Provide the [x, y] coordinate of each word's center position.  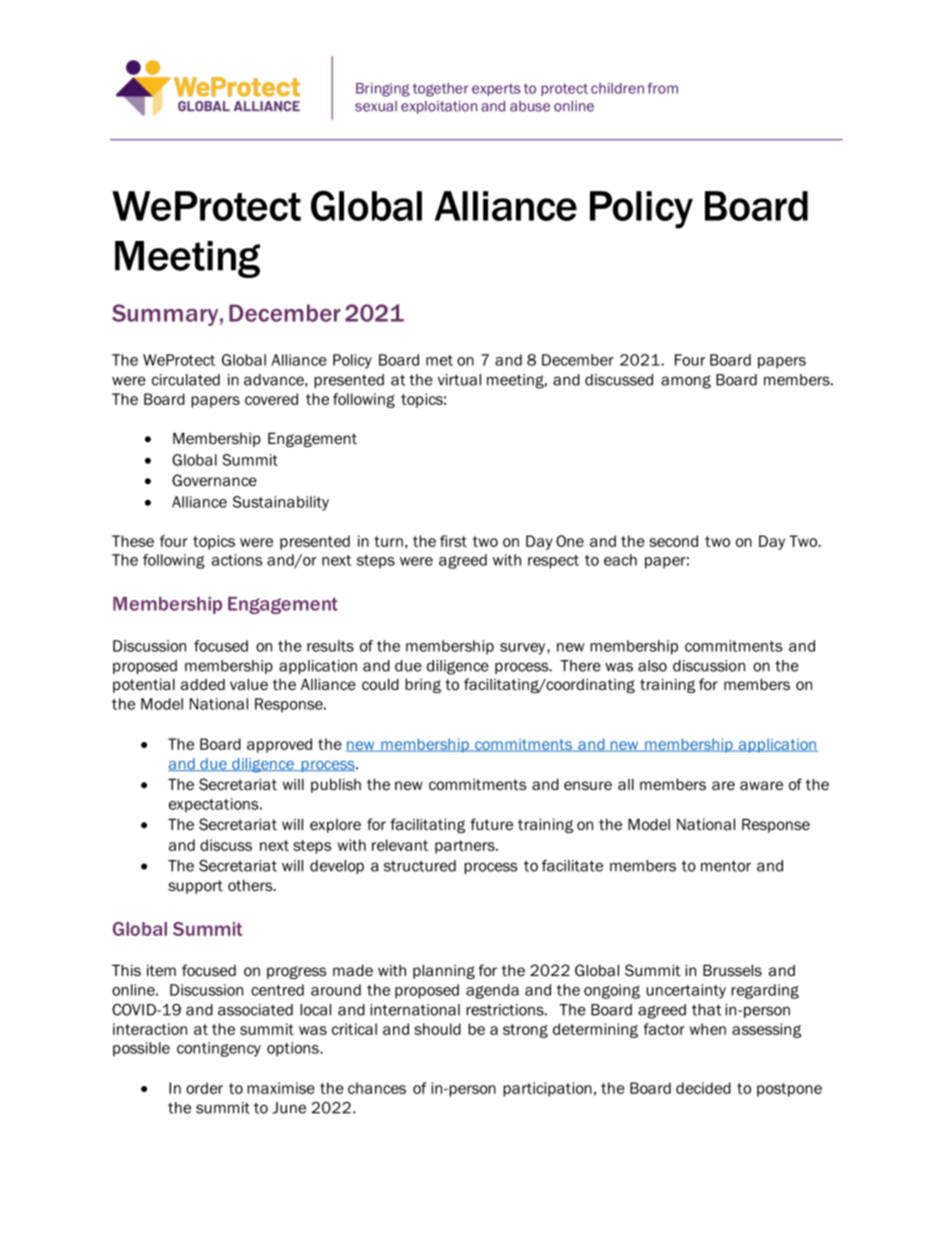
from [662, 88]
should [437, 1029]
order [204, 1088]
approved [279, 745]
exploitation [439, 107]
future [491, 824]
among [686, 382]
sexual [376, 106]
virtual [459, 380]
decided [703, 1088]
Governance [214, 480]
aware [761, 785]
